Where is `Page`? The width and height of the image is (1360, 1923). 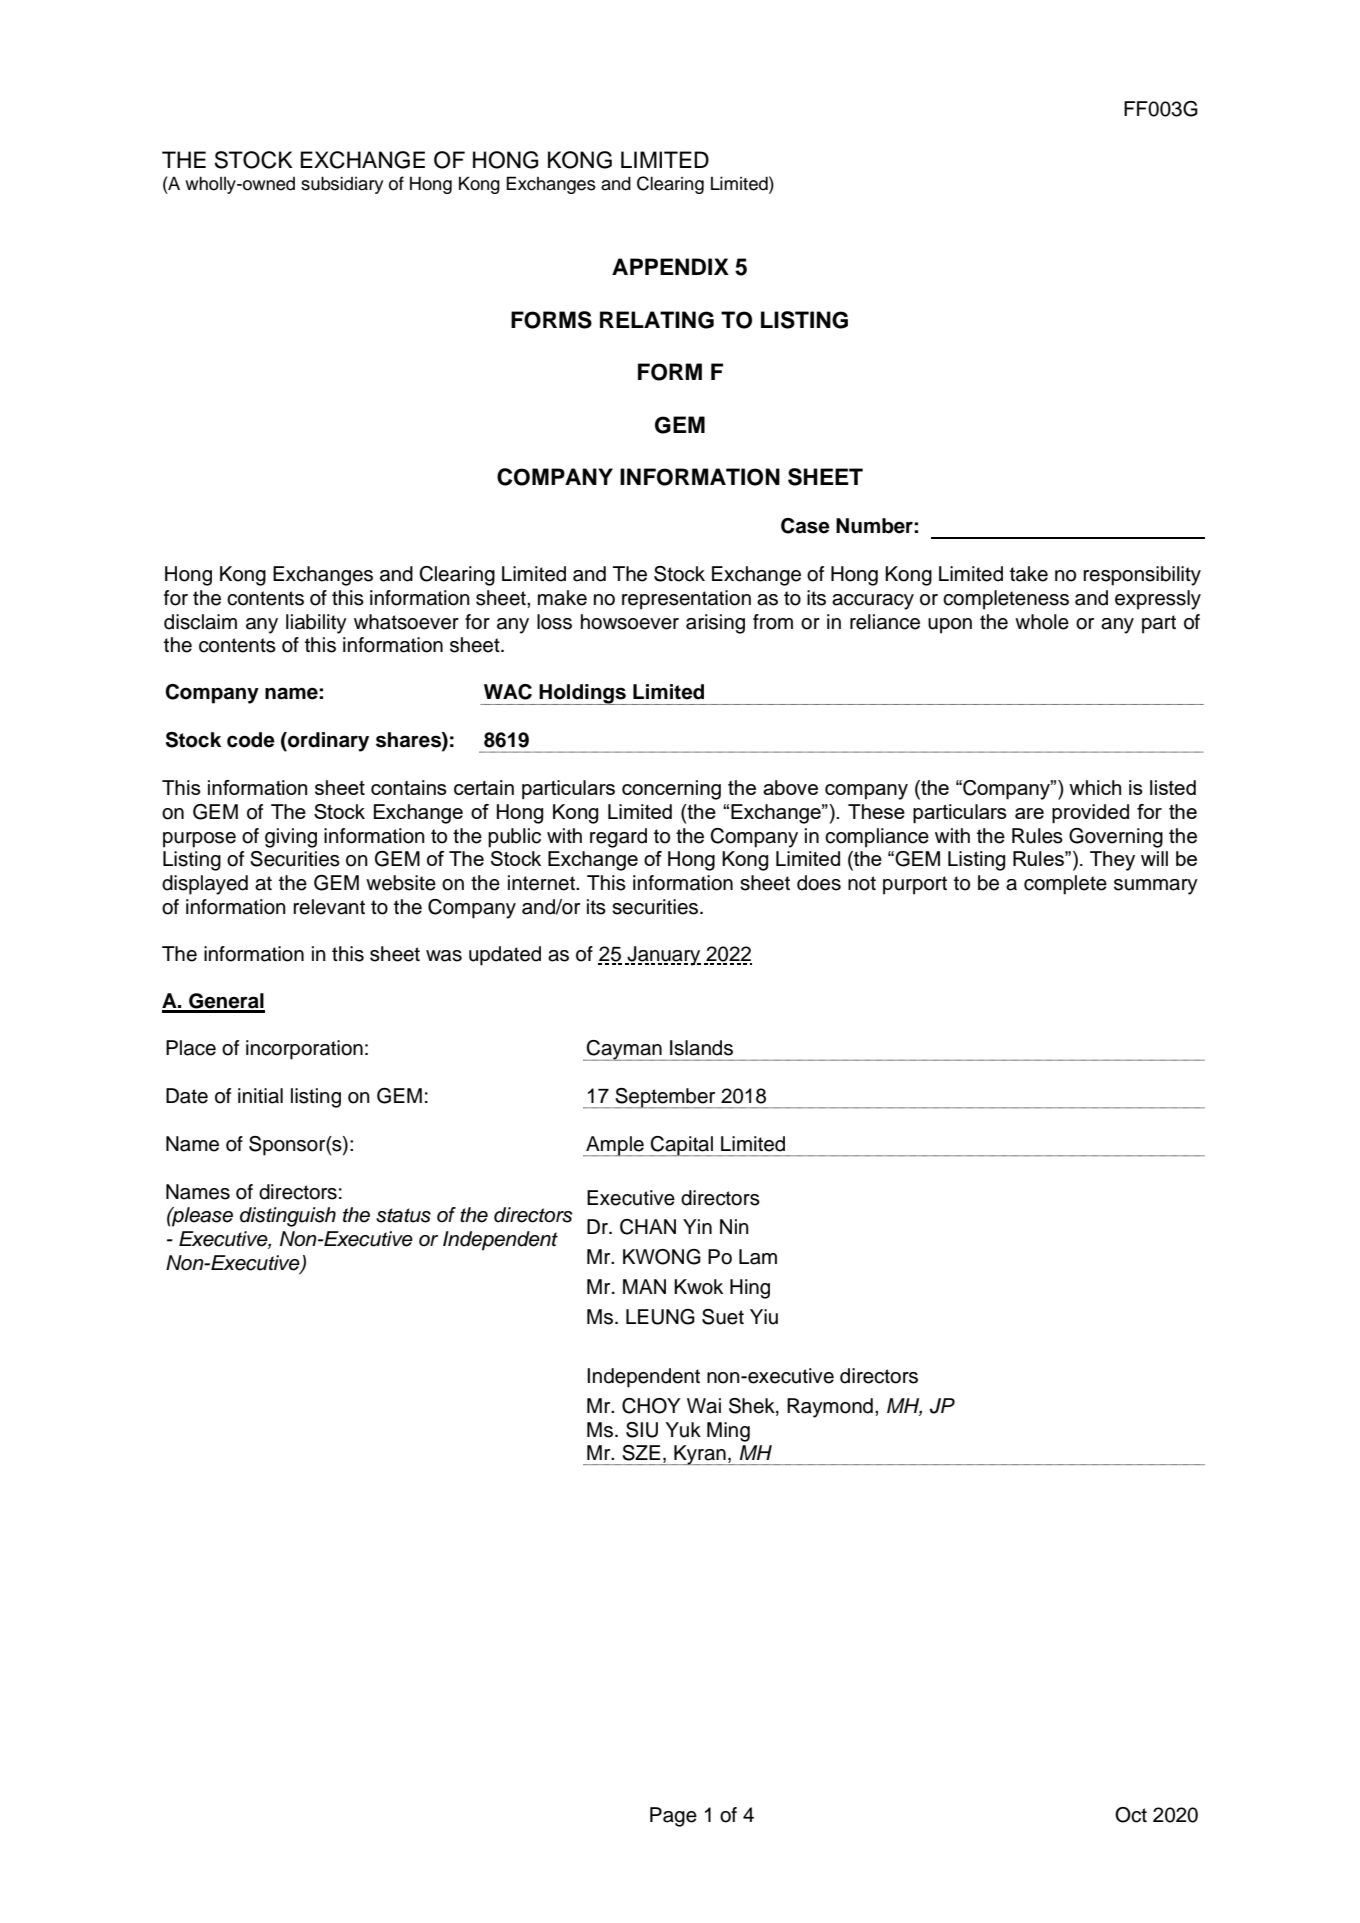
Page is located at coordinates (673, 1817).
